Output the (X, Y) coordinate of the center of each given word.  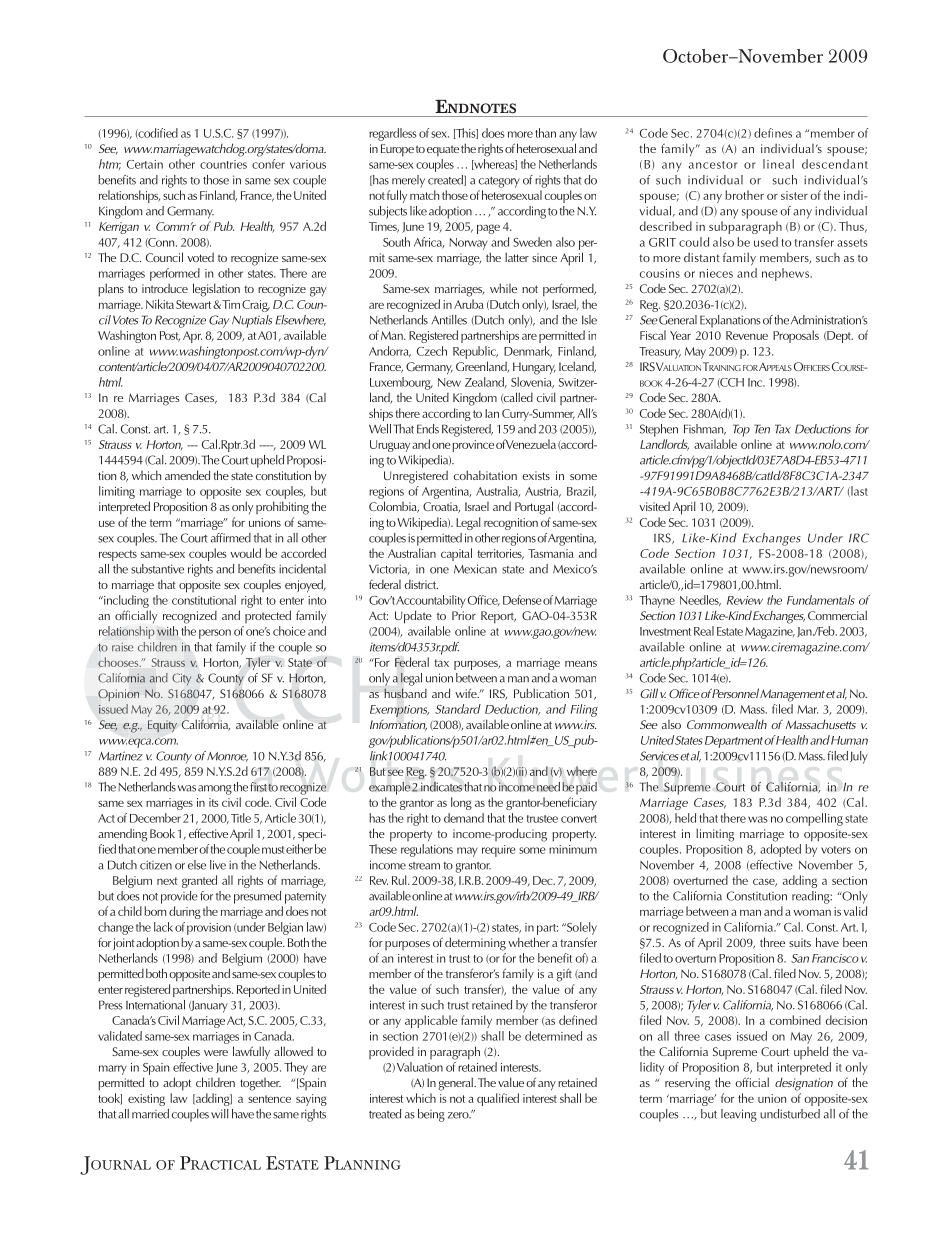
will (220, 1114)
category (499, 182)
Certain (145, 164)
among (215, 790)
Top (741, 430)
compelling (814, 819)
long (461, 803)
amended (187, 475)
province (473, 446)
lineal (778, 164)
